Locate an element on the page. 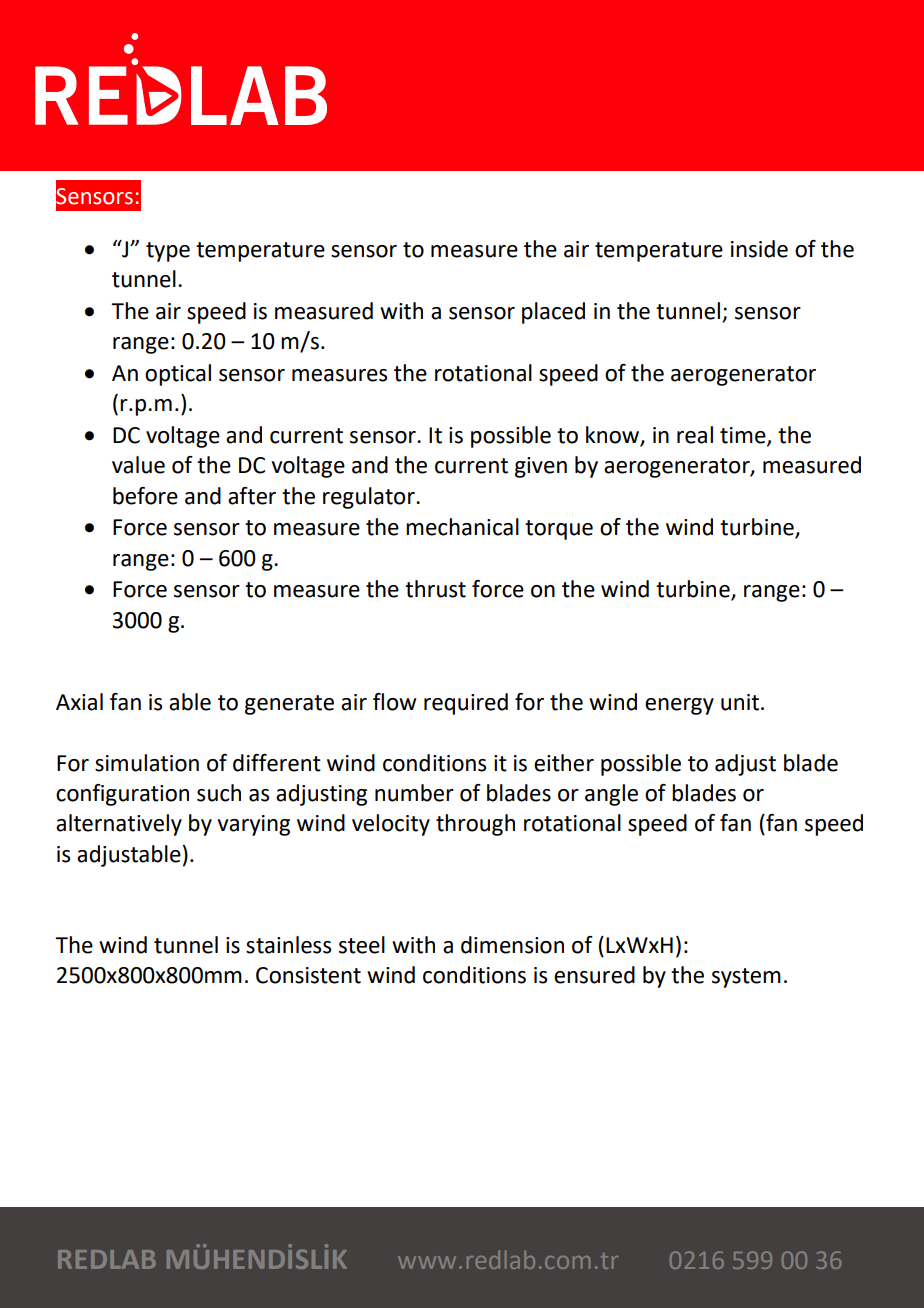  flow is located at coordinates (394, 702).
